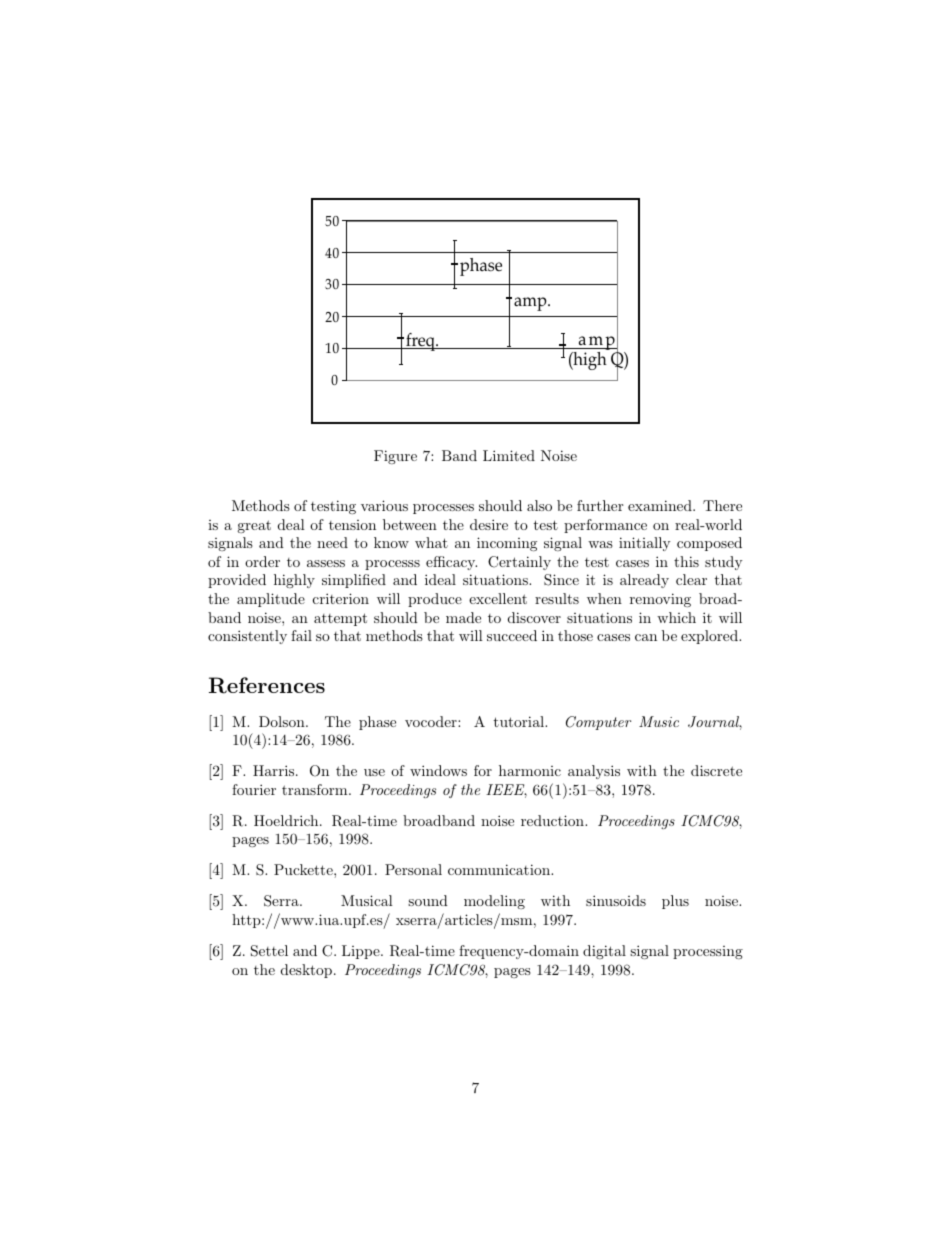 This screenshot has height=1233, width=952. What do you see at coordinates (500, 869) in the screenshot?
I see `communication` at bounding box center [500, 869].
